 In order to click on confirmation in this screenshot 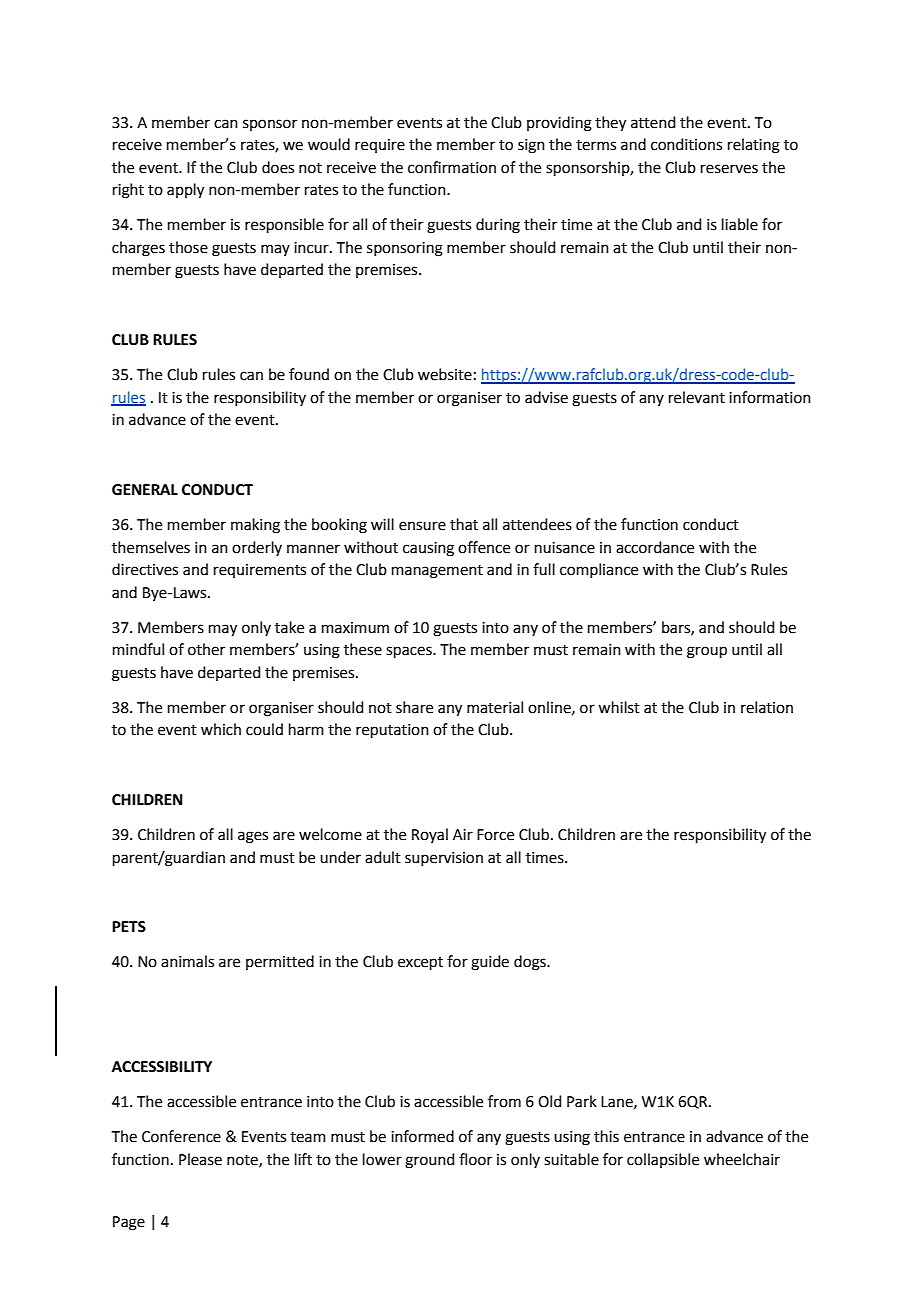, I will do `click(452, 167)`.
